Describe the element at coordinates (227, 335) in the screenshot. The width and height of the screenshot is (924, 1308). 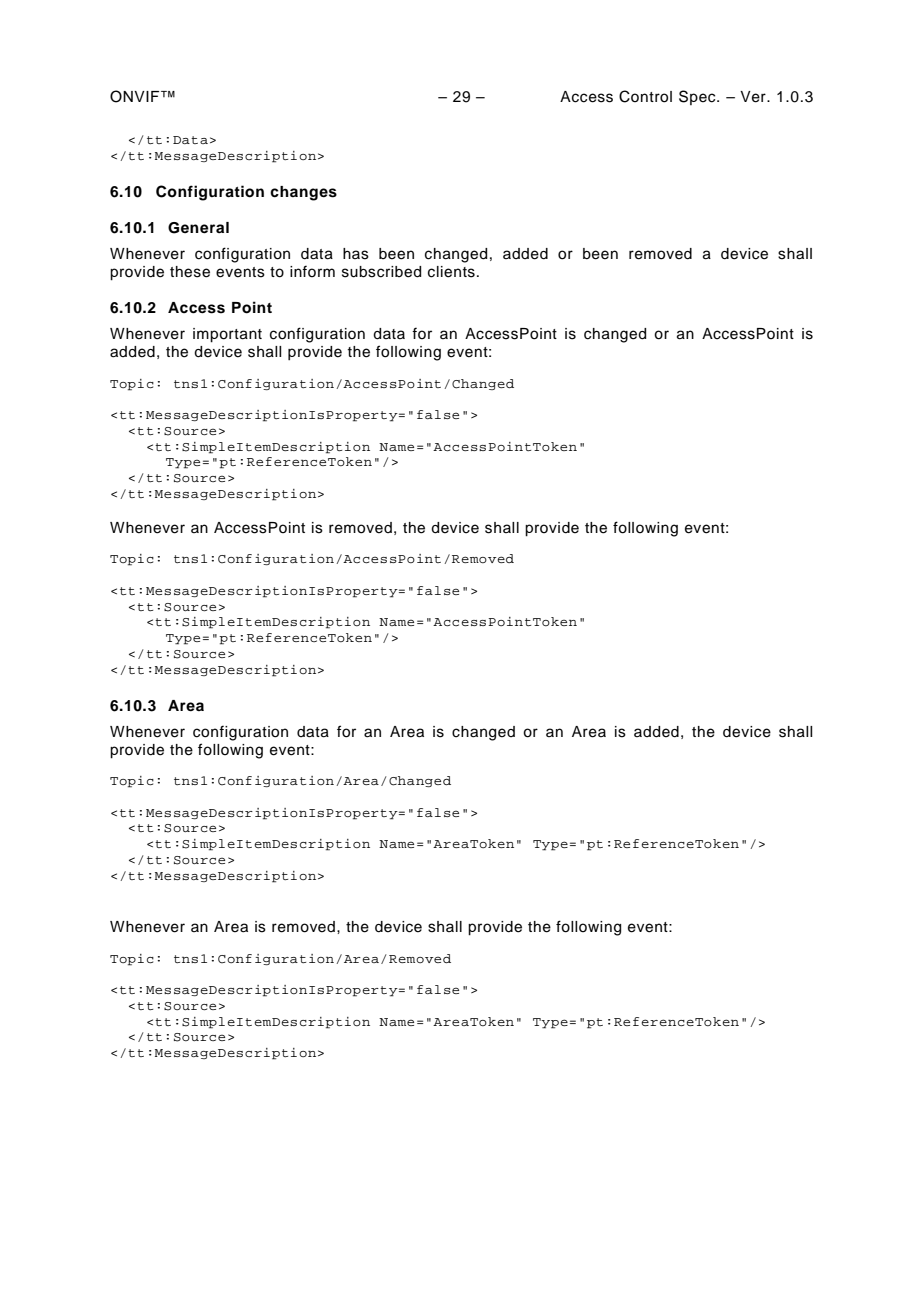
I see `important` at that location.
